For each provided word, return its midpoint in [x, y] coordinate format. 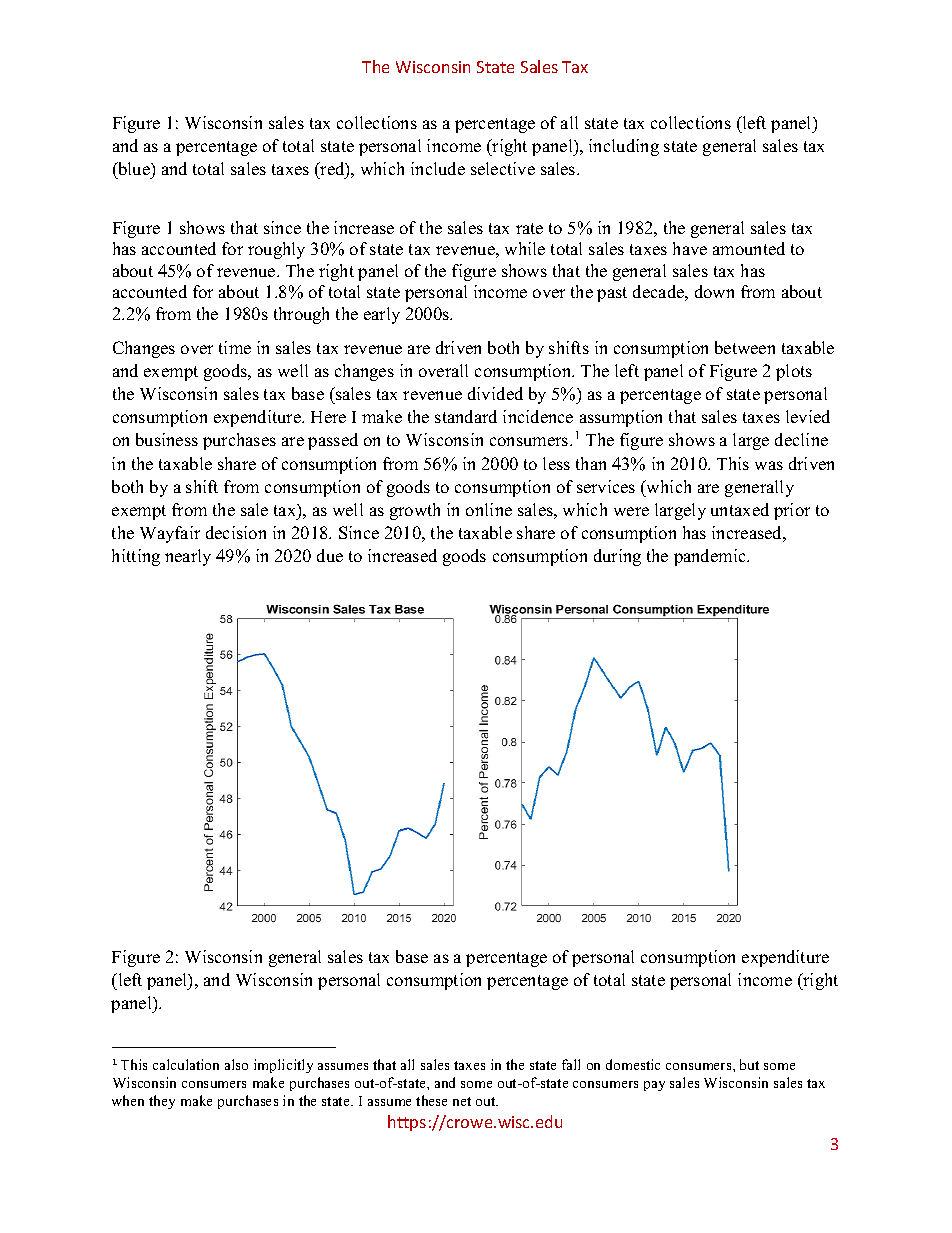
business [167, 439]
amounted [749, 248]
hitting [136, 557]
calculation [186, 1064]
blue [134, 168]
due [330, 555]
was [769, 465]
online [489, 509]
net [462, 1101]
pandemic [711, 557]
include [438, 168]
